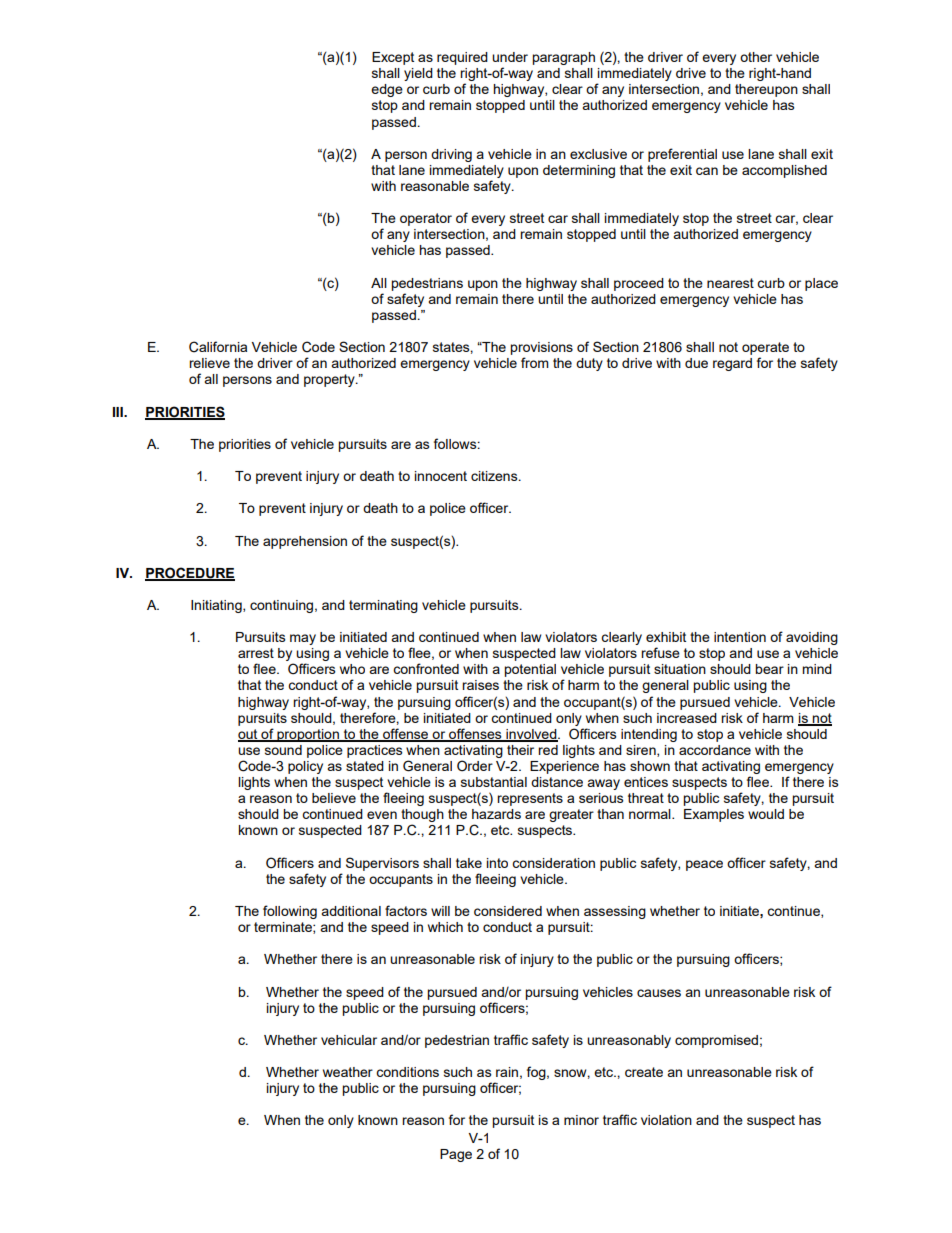 This document has width=952, height=1233. What do you see at coordinates (305, 767) in the document?
I see `policy` at bounding box center [305, 767].
